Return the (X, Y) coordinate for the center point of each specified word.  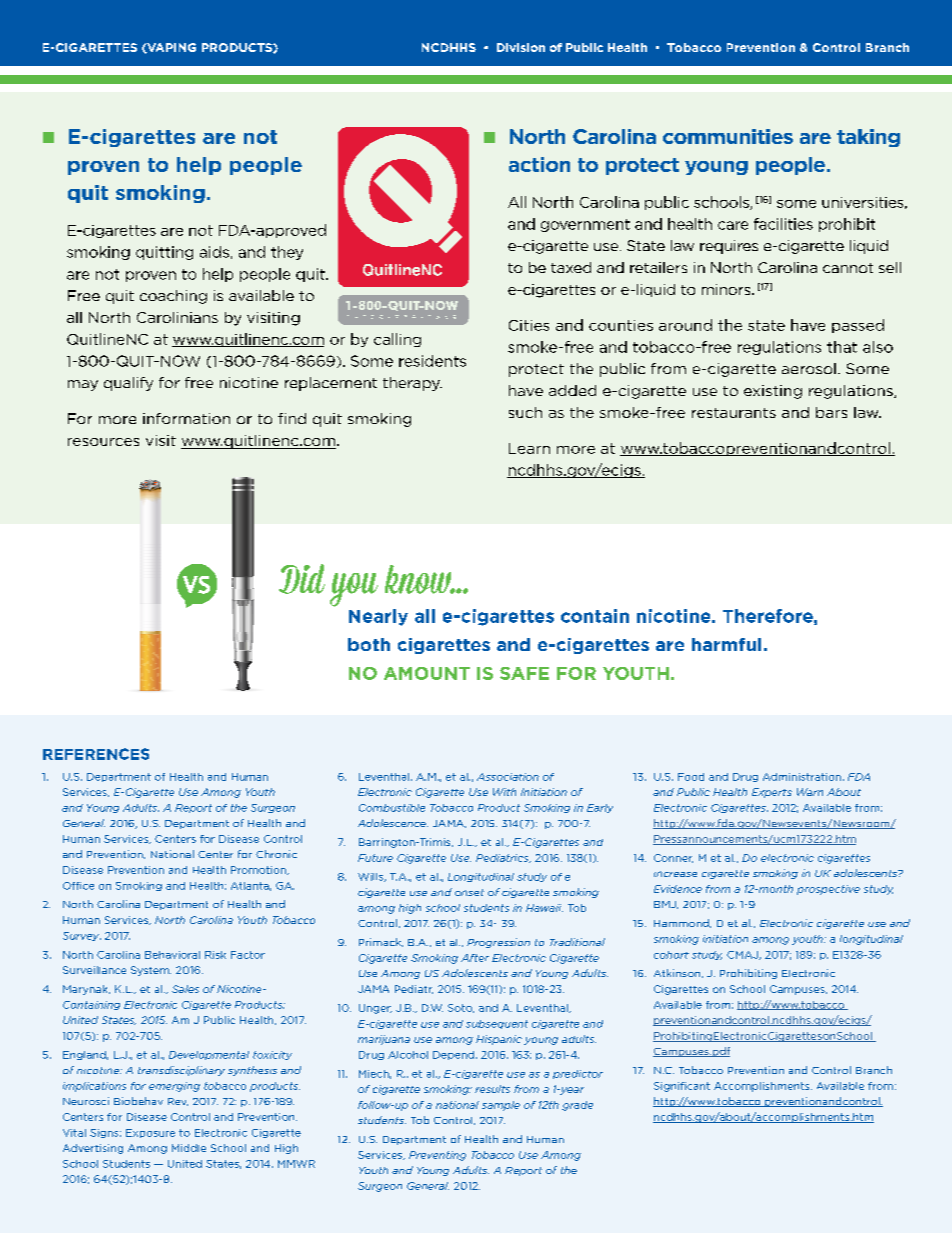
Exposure (150, 1133)
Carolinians (177, 317)
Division (521, 47)
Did (302, 579)
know (419, 579)
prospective (828, 890)
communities (728, 136)
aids (214, 252)
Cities (529, 325)
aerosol (809, 368)
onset (469, 892)
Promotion (259, 870)
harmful (726, 644)
